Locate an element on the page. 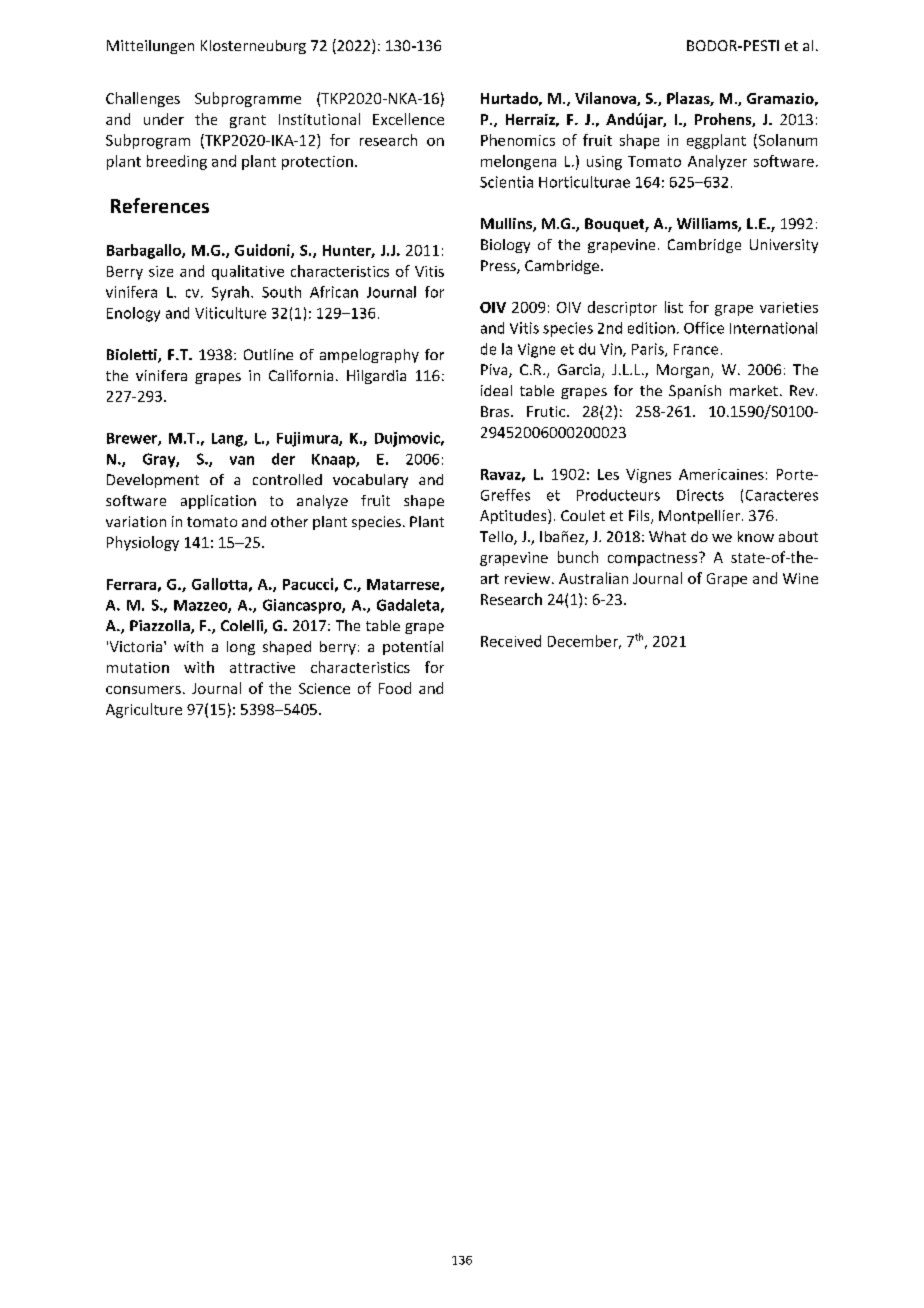  grant is located at coordinates (248, 121).
